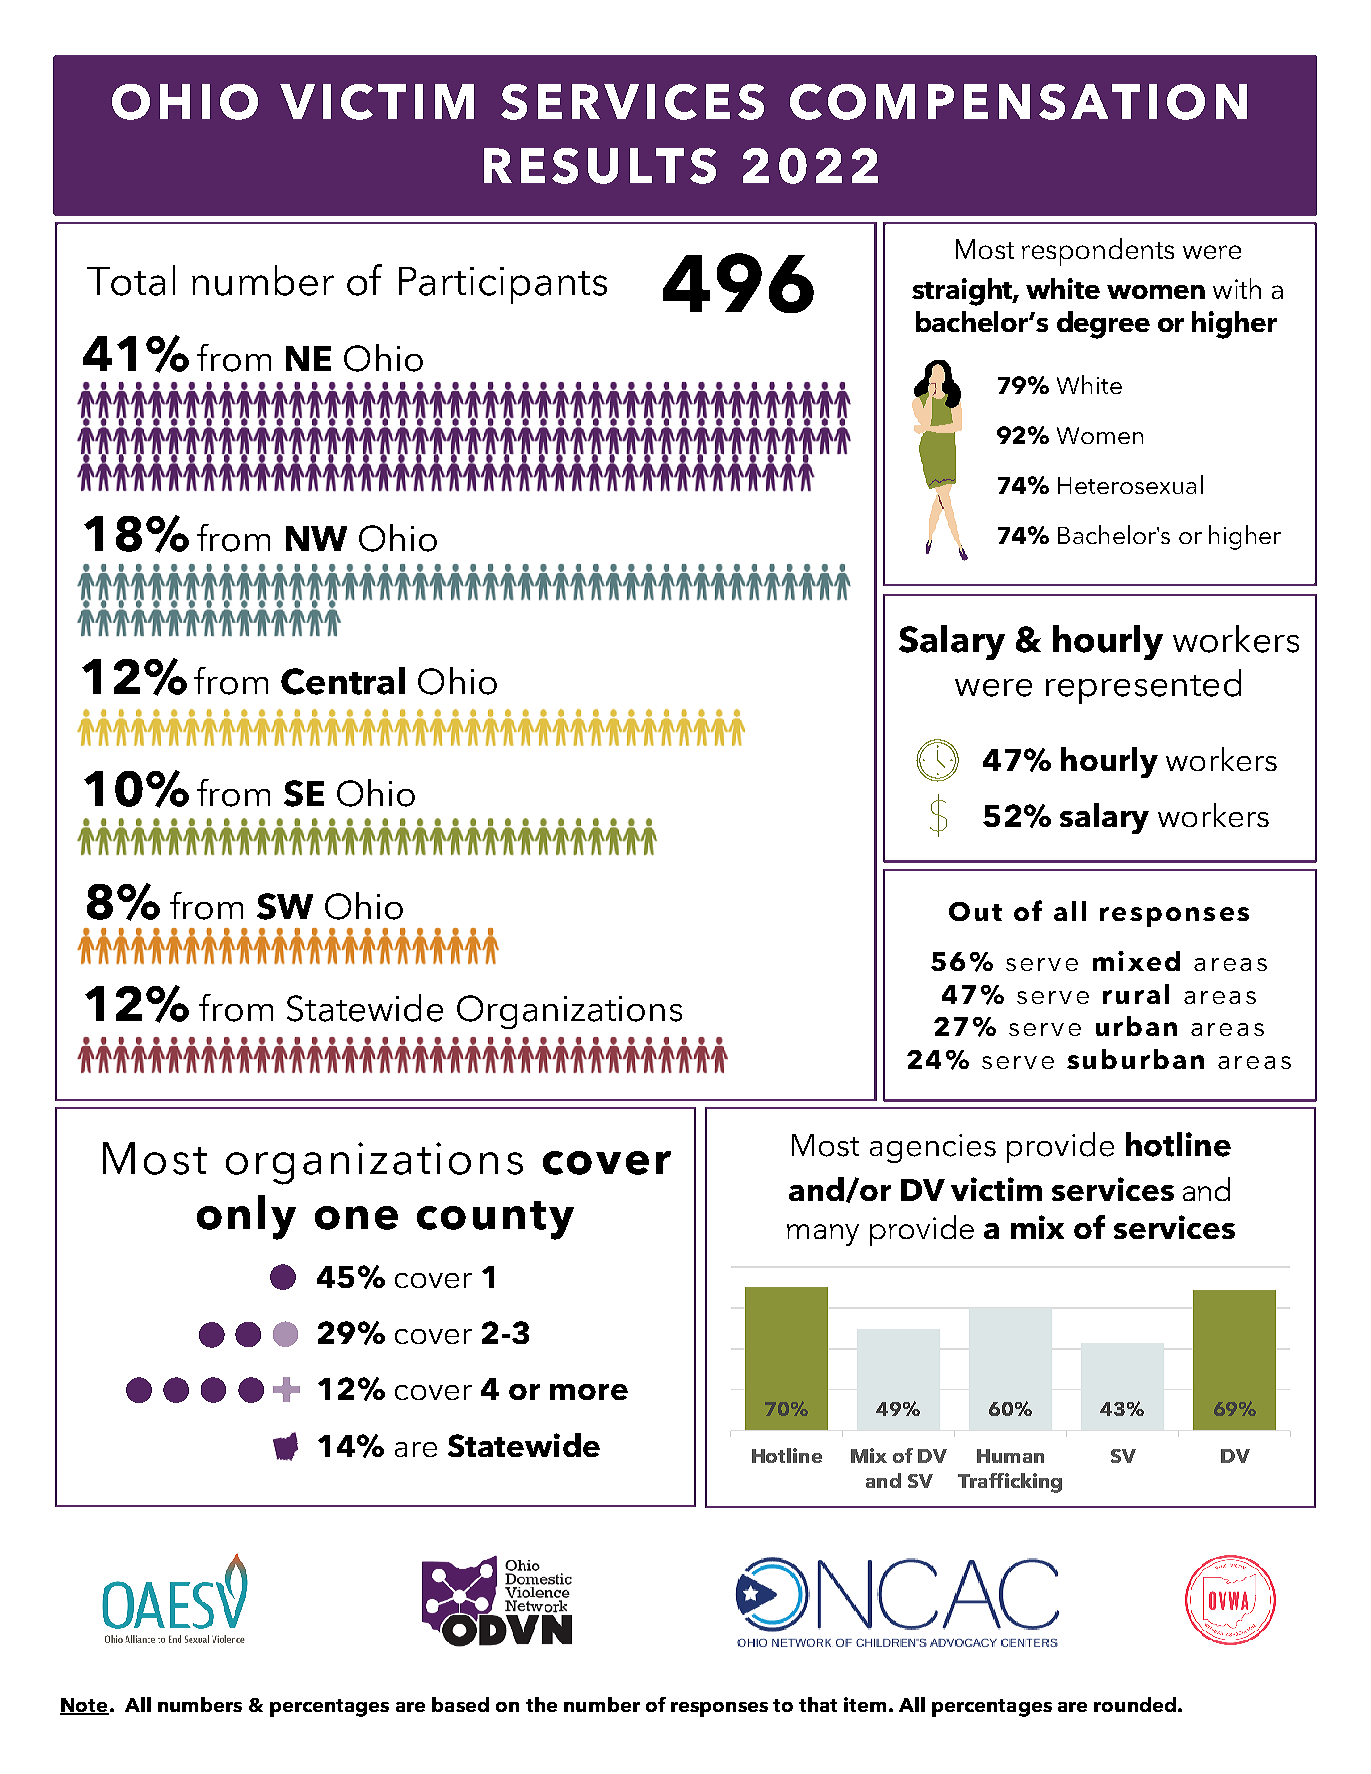  I want to click on Note, so click(84, 1706).
